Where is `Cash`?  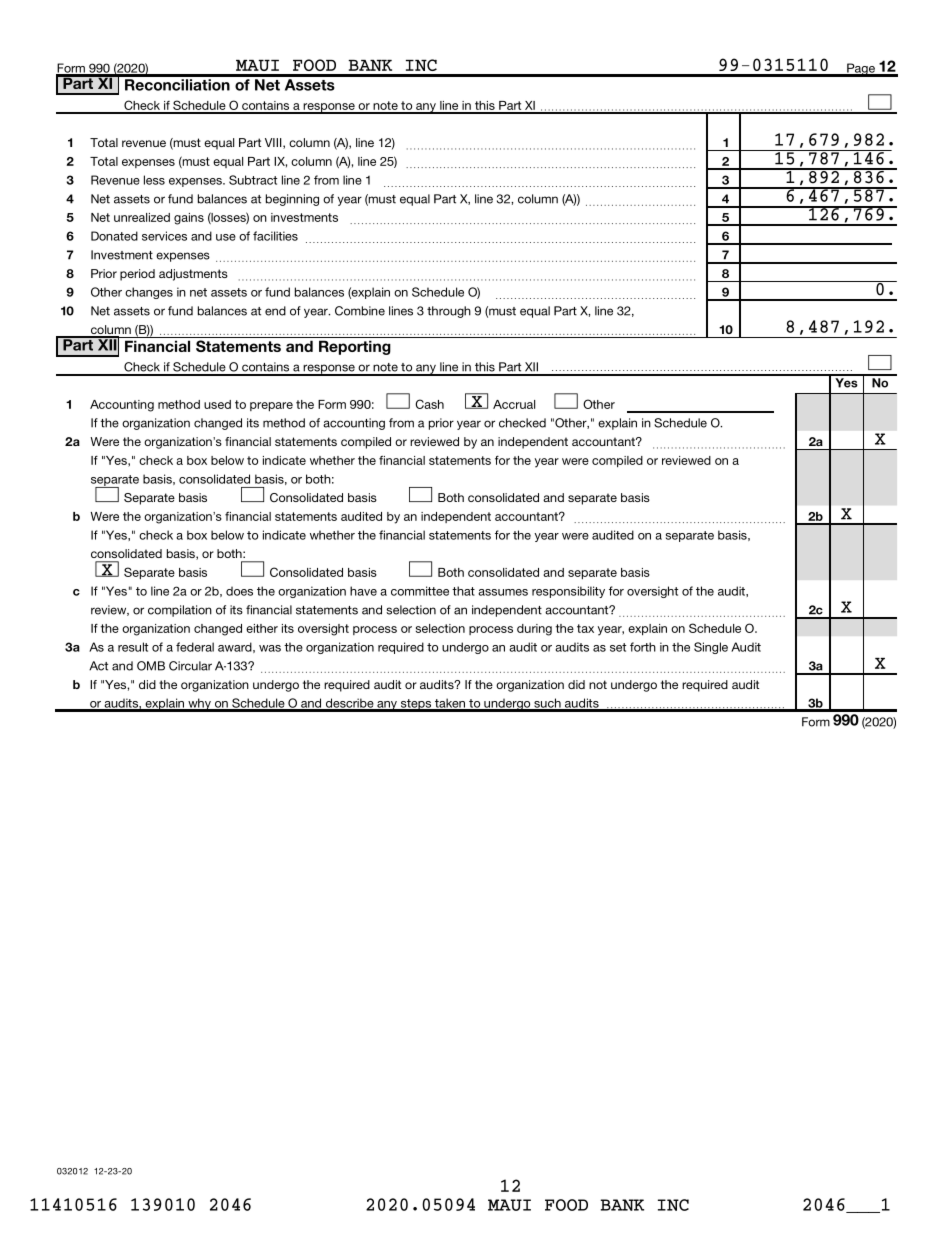
Cash is located at coordinates (429, 404).
